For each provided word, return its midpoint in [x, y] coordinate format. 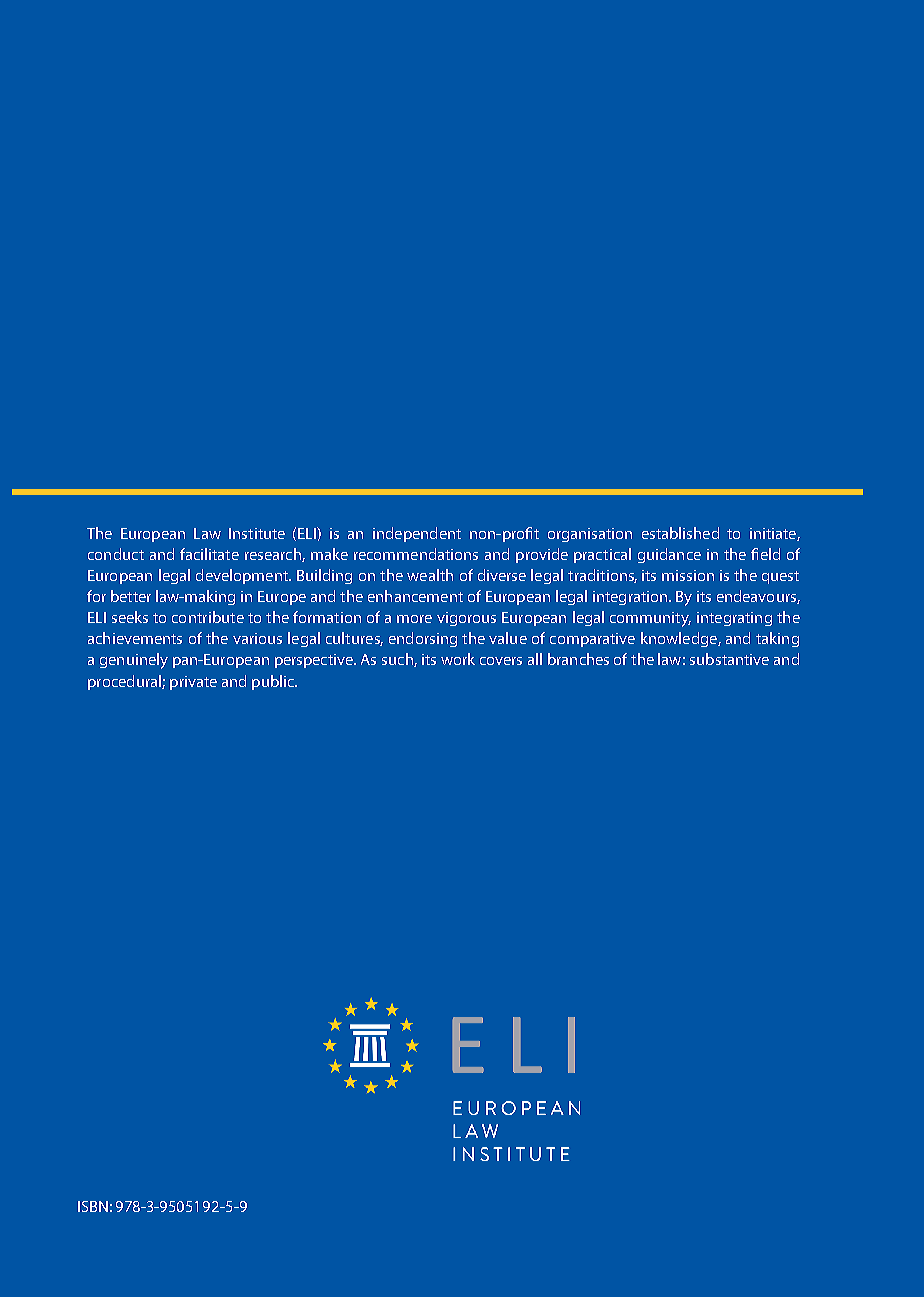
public [274, 682]
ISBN [93, 1206]
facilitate [209, 554]
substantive [729, 659]
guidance [669, 555]
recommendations [416, 554]
